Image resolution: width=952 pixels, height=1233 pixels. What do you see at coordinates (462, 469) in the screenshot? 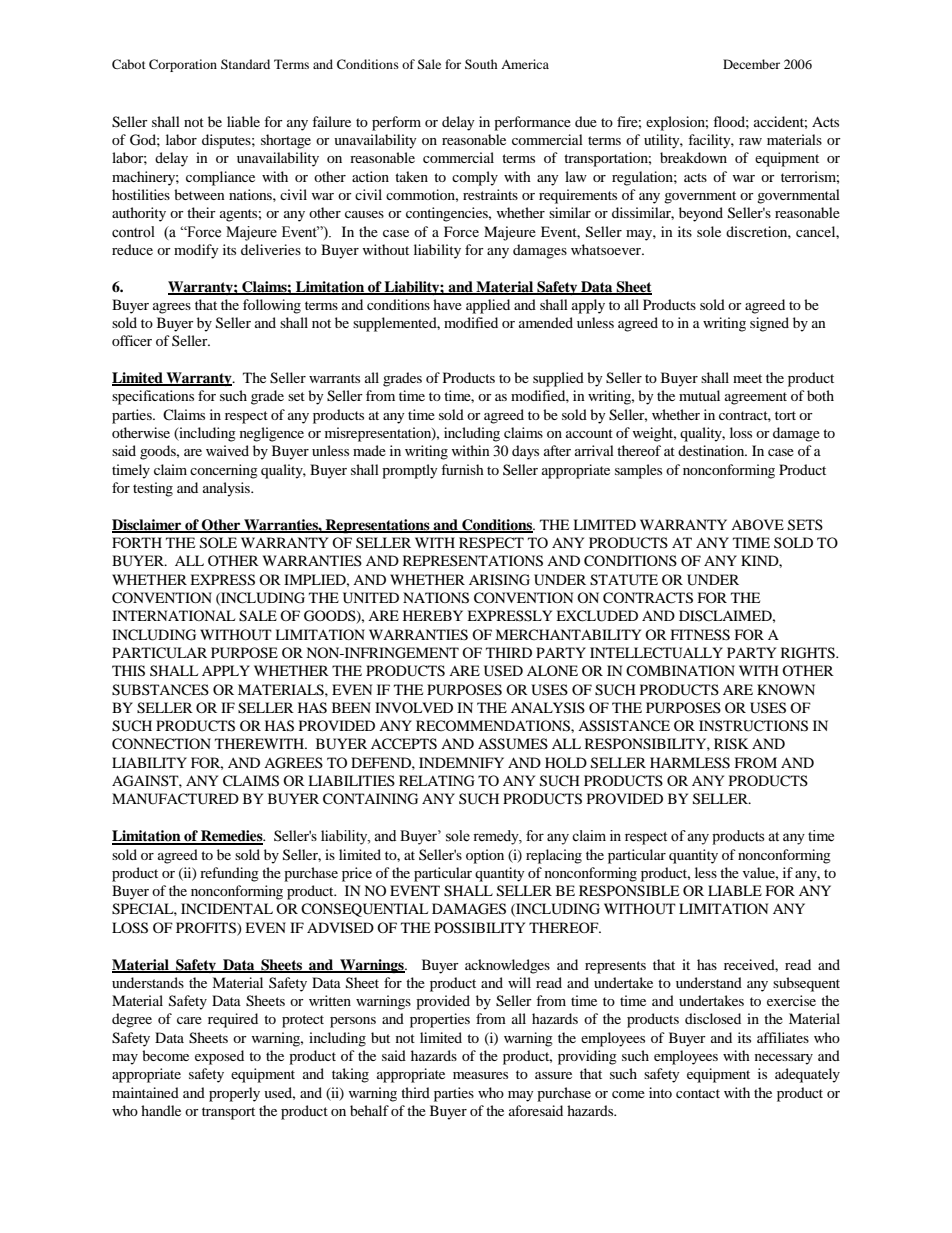
I see `furnish` at bounding box center [462, 469].
